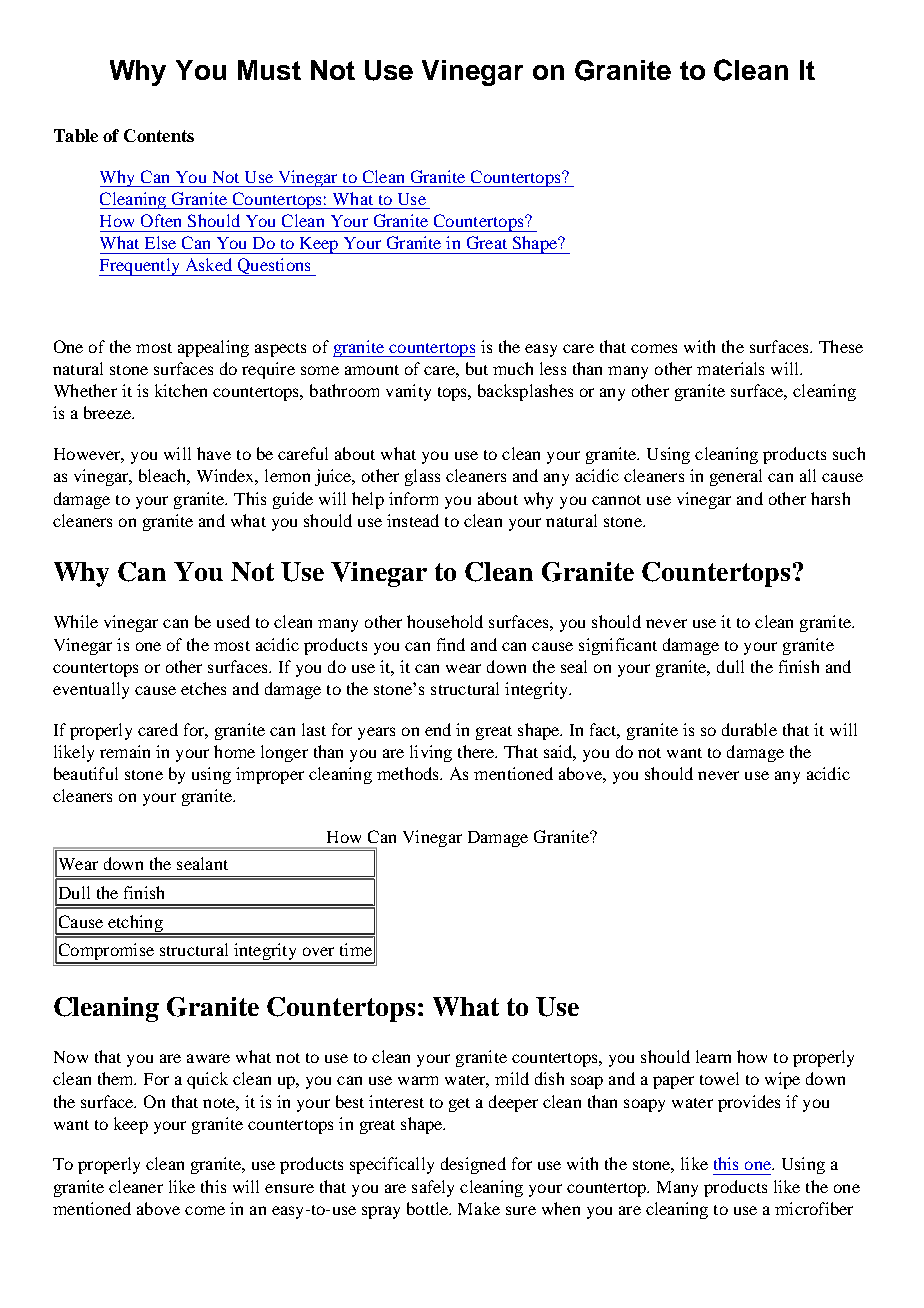 The image size is (924, 1308). I want to click on durable, so click(749, 729).
